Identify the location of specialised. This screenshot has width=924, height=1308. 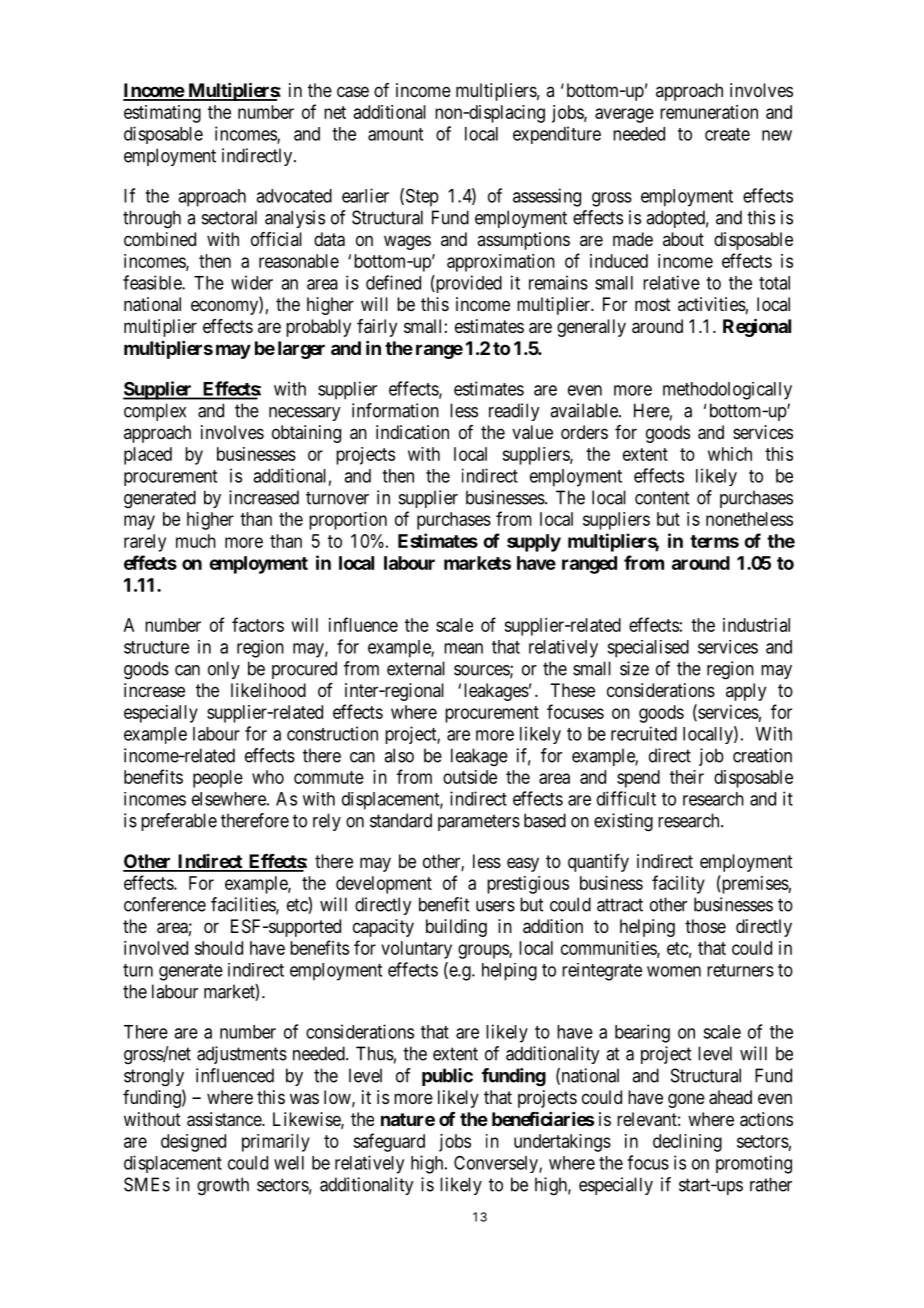
(648, 649).
